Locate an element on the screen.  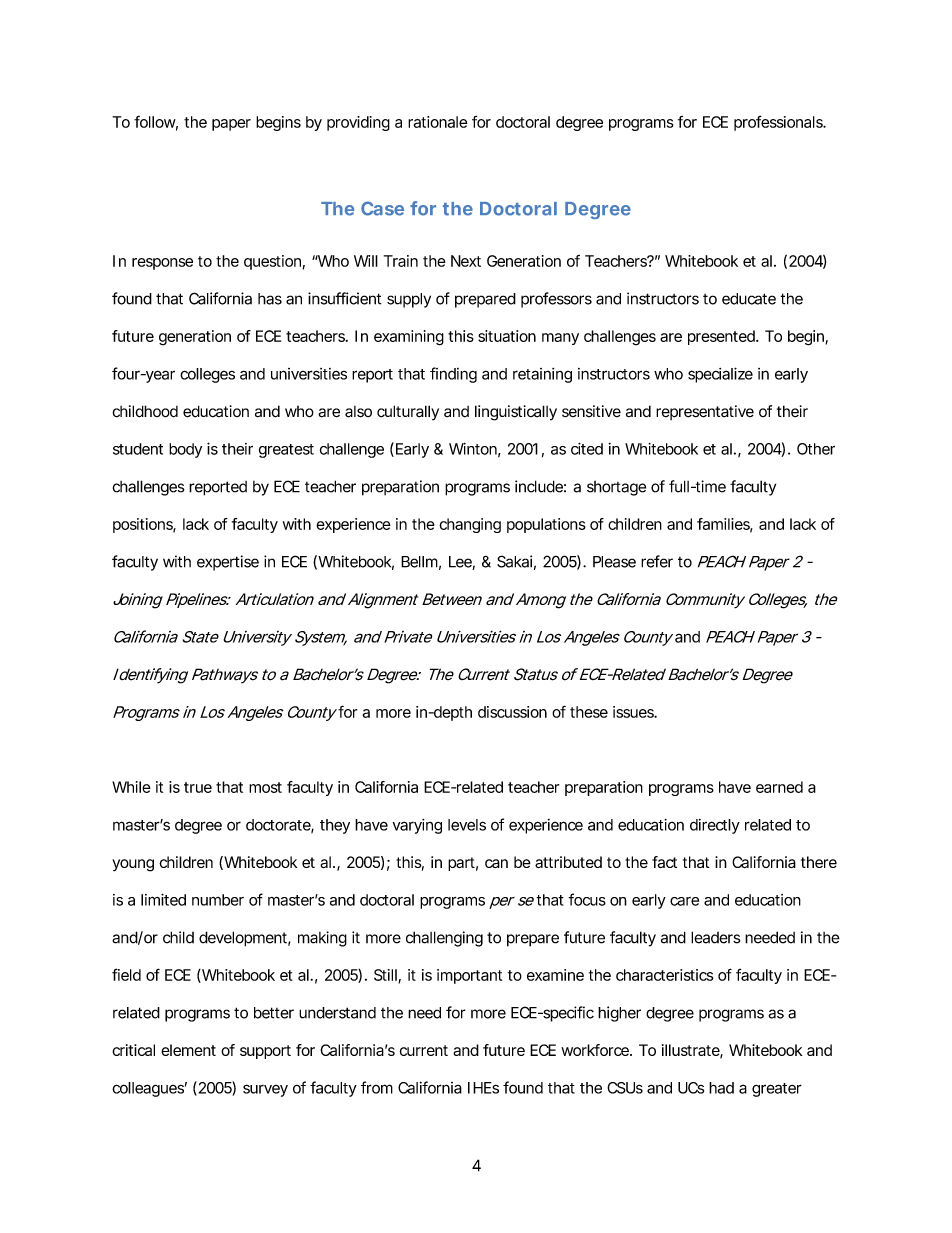
changing is located at coordinates (470, 525).
